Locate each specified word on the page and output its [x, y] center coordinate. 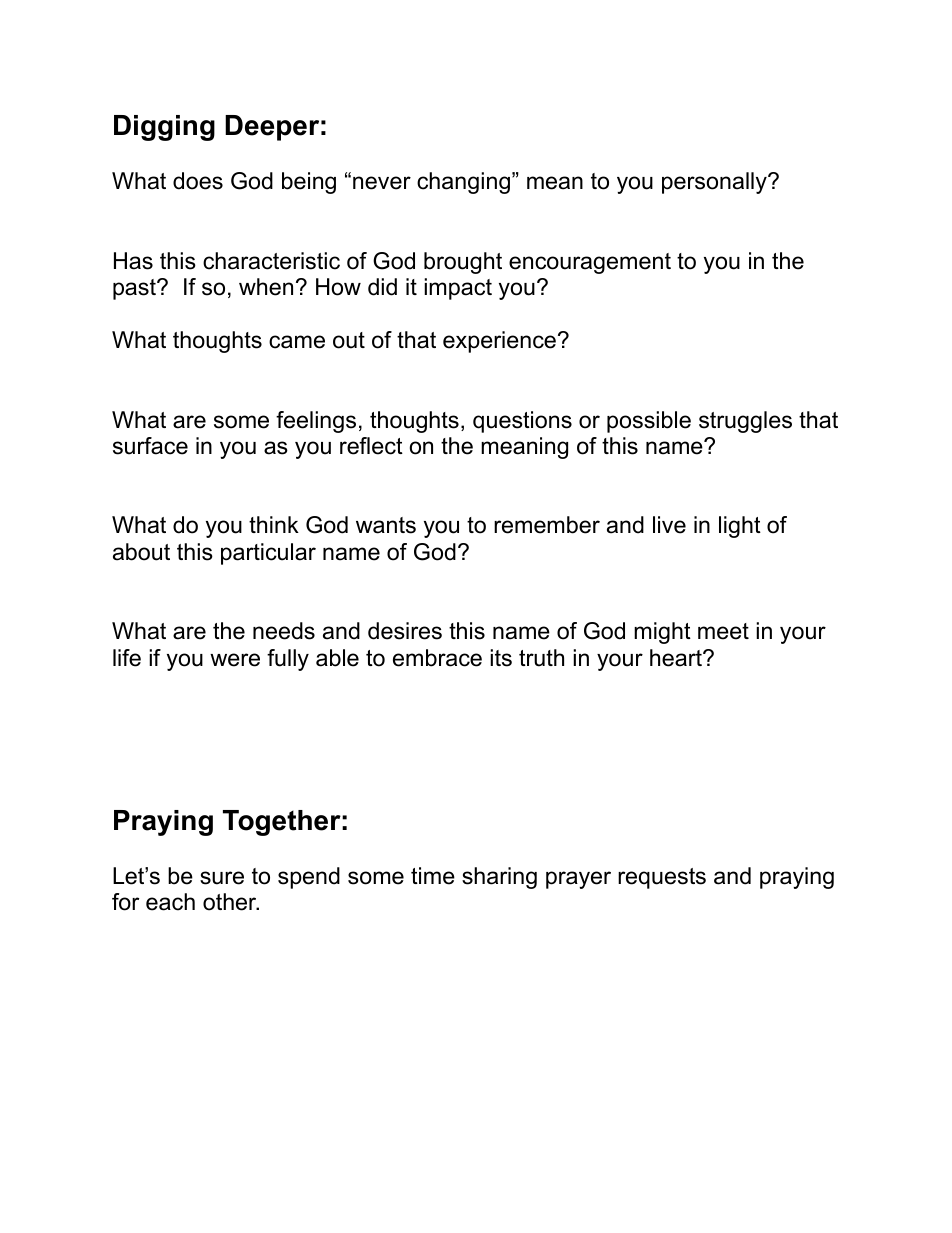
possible [649, 422]
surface [150, 446]
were [235, 660]
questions [522, 422]
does [198, 181]
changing [463, 183]
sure [222, 878]
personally [715, 183]
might [662, 633]
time [433, 876]
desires [405, 631]
